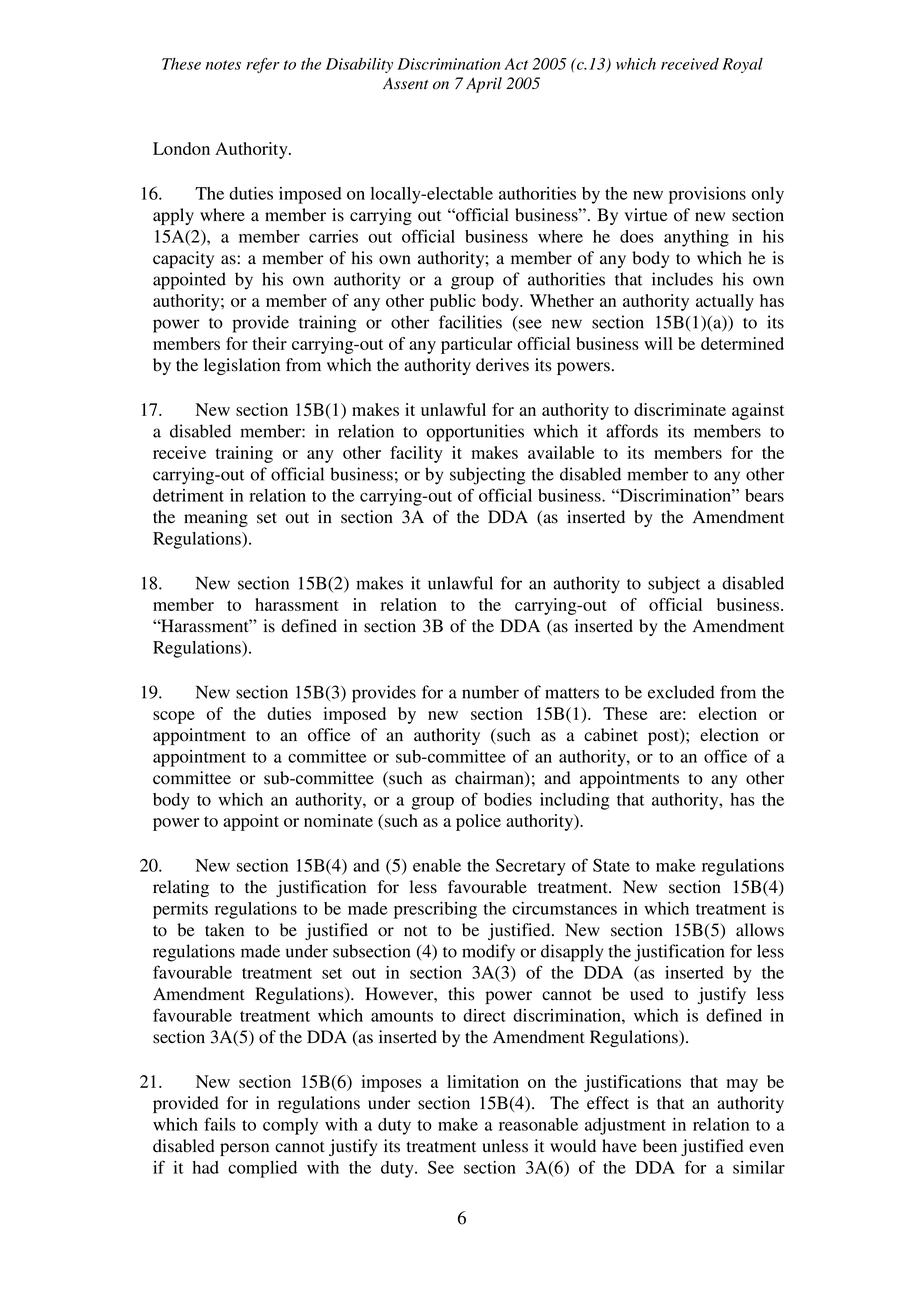 This image has height=1308, width=924. What do you see at coordinates (476, 345) in the image?
I see `particular` at bounding box center [476, 345].
